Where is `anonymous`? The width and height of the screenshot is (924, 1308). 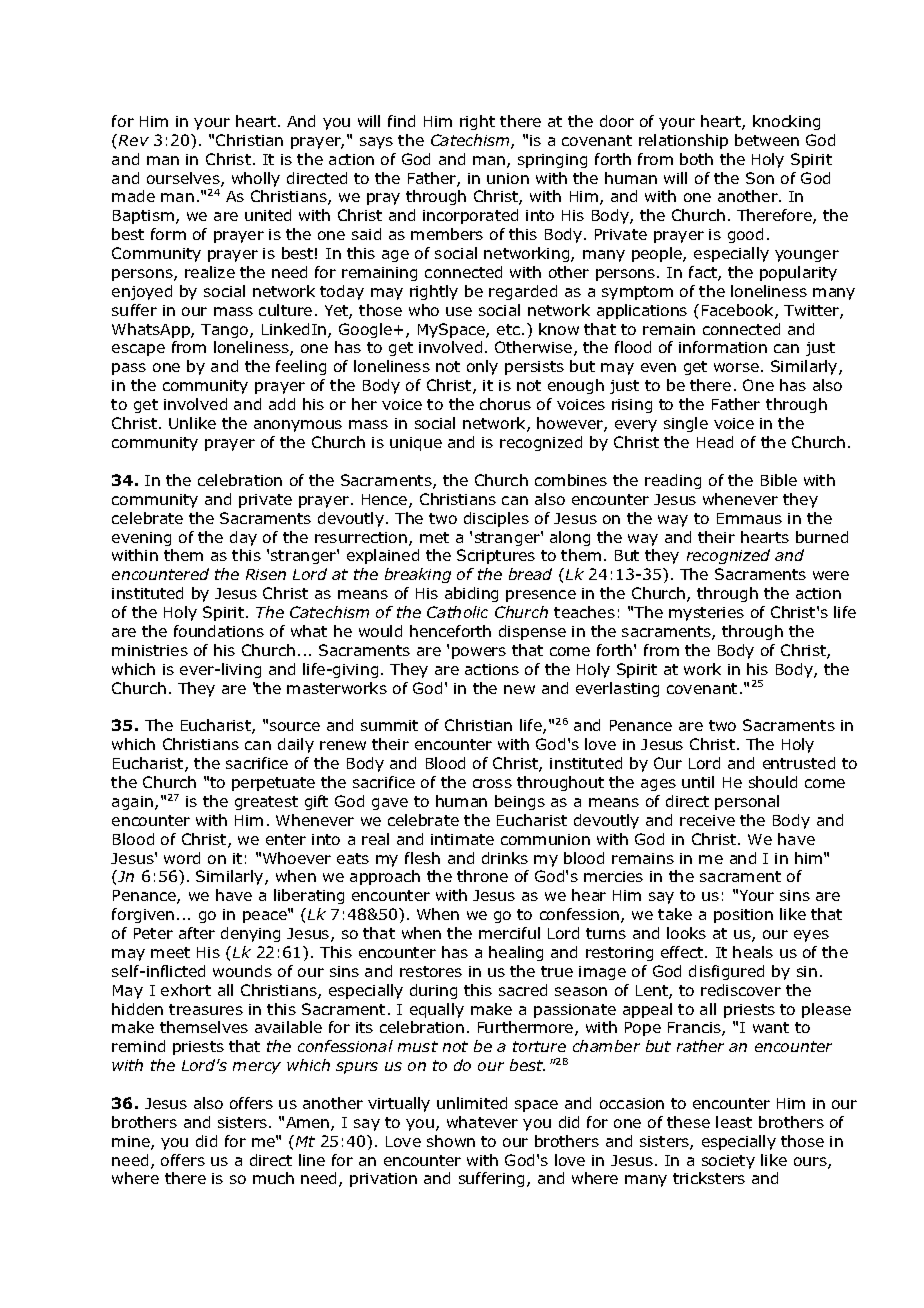 anonymous is located at coordinates (298, 426).
